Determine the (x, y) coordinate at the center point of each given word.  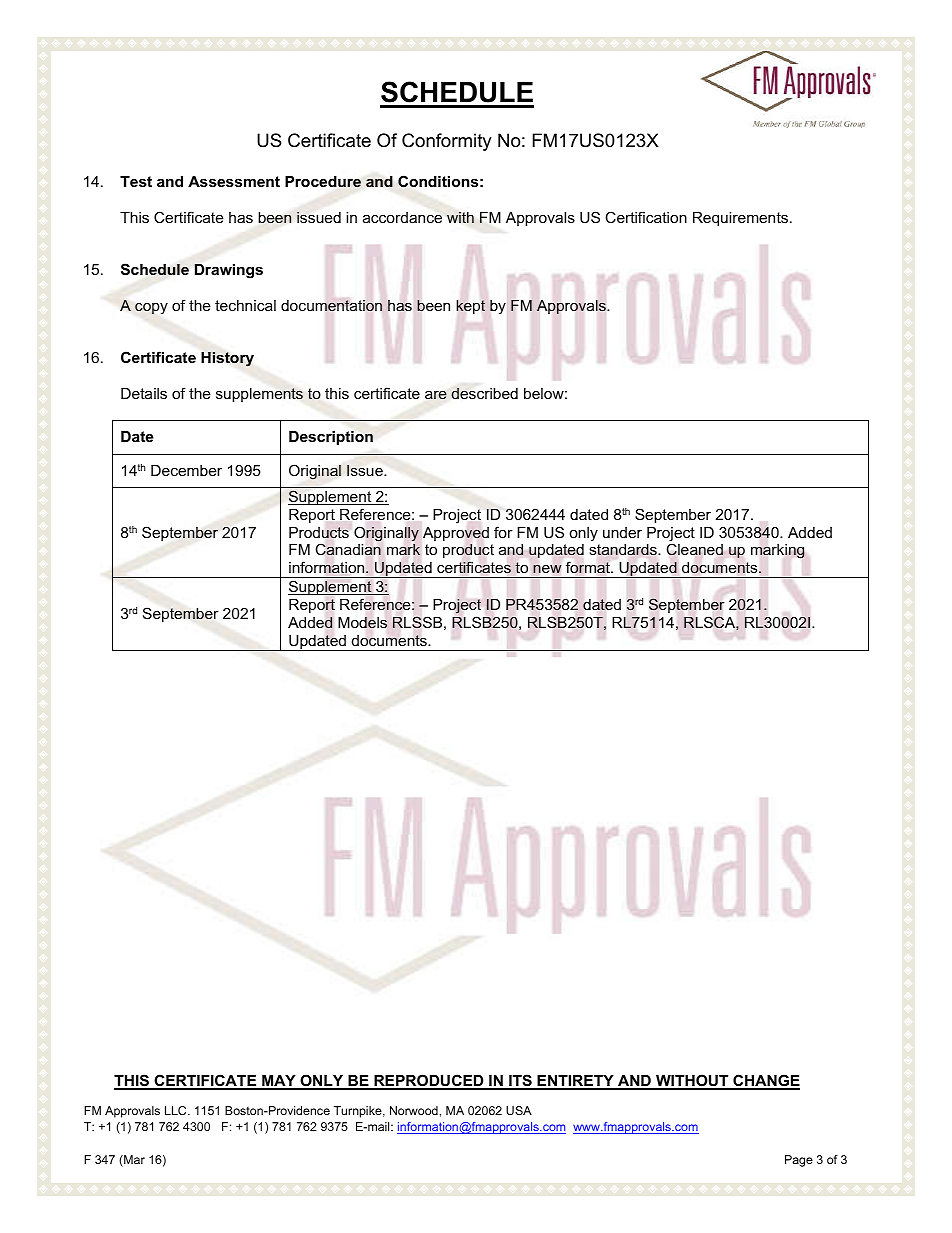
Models (362, 623)
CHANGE (765, 1081)
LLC (177, 1110)
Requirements (740, 219)
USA (519, 1110)
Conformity (447, 142)
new (547, 569)
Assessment (234, 181)
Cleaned (694, 549)
